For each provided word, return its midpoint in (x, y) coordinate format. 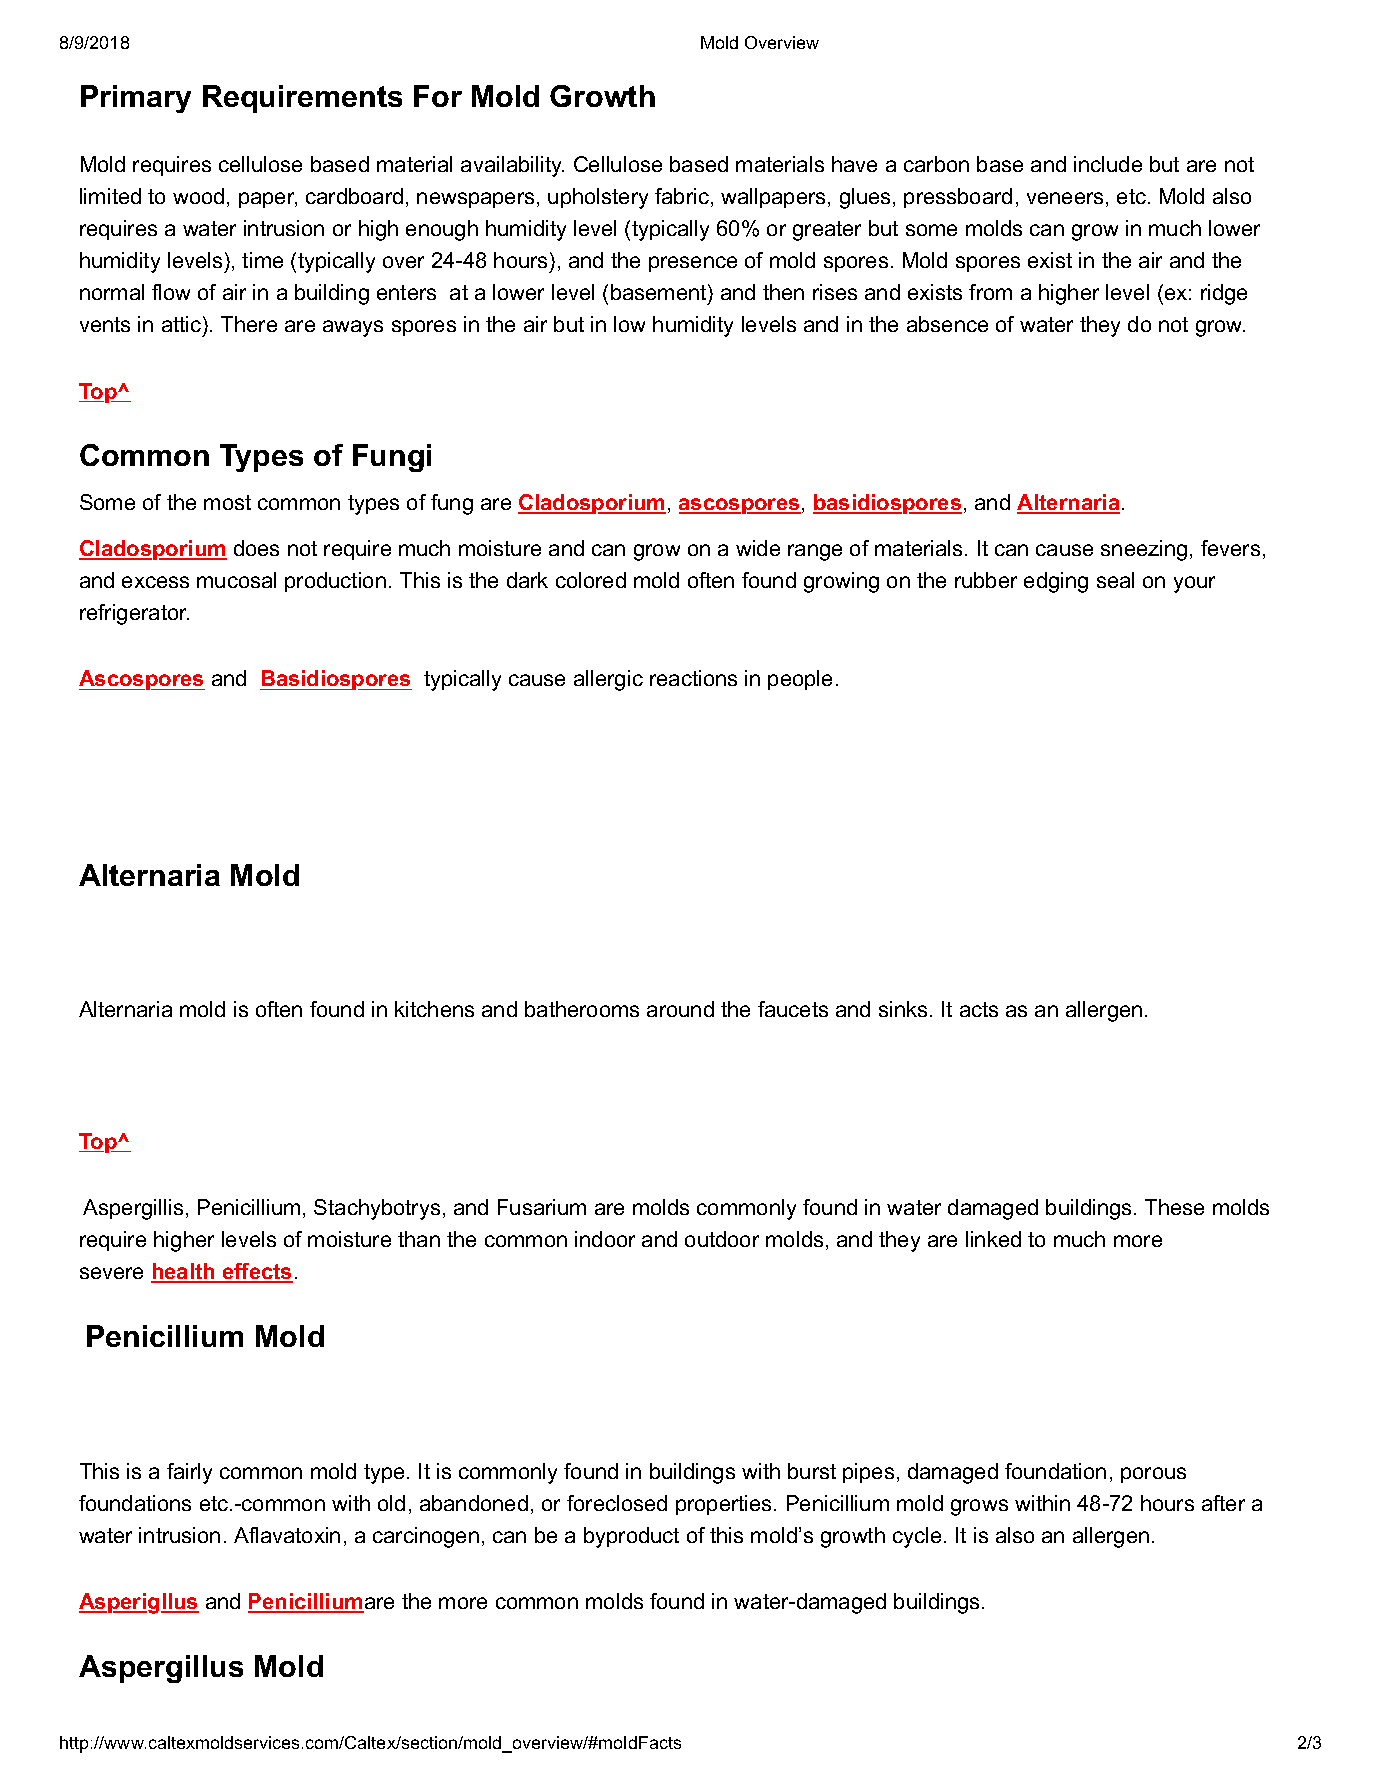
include (1108, 164)
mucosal (236, 580)
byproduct (631, 1537)
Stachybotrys (377, 1209)
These (1174, 1207)
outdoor (722, 1239)
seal (1115, 580)
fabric (682, 196)
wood (198, 196)
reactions (693, 678)
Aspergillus (161, 1669)
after (1223, 1503)
